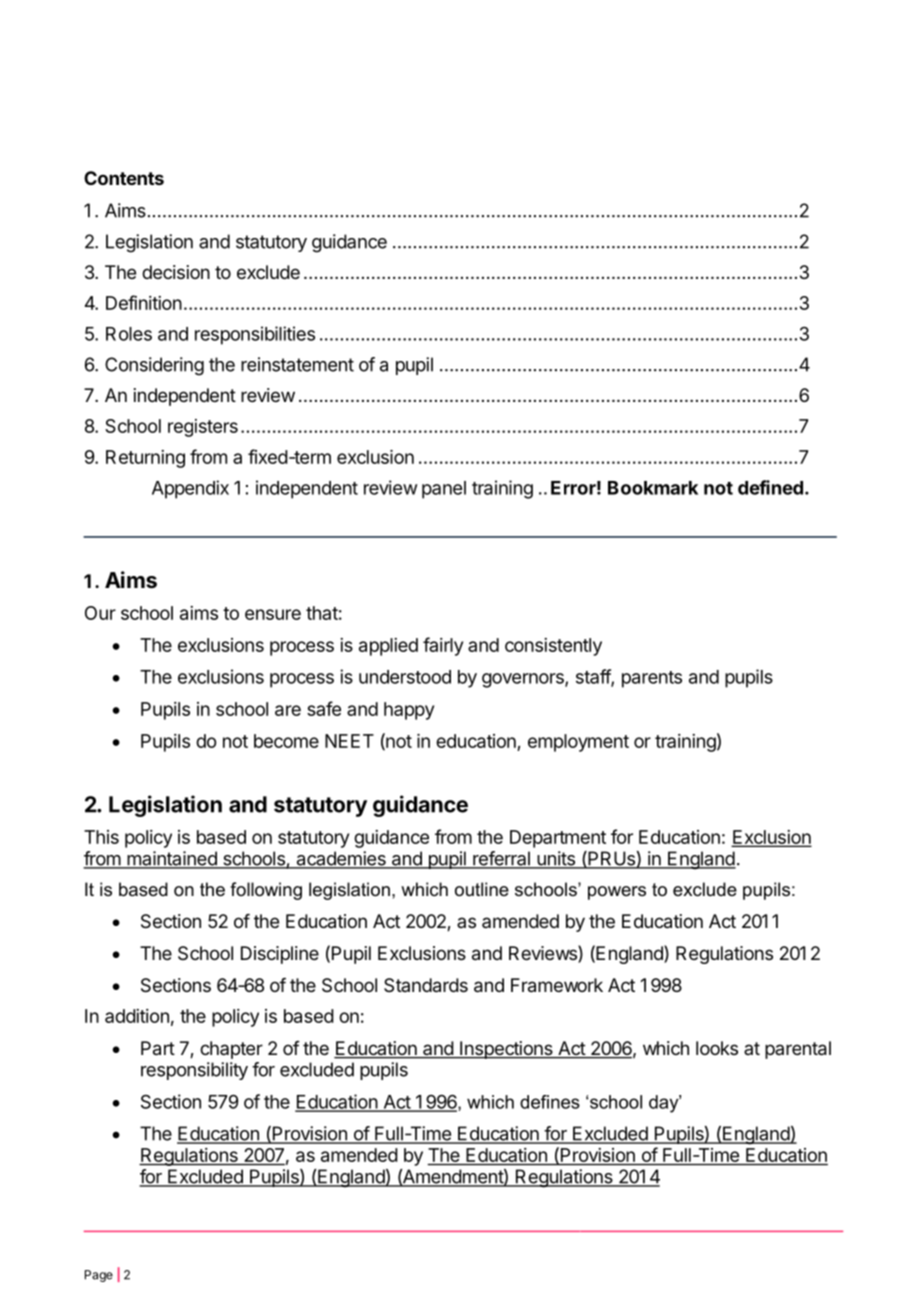  I want to click on Standards, so click(426, 985).
